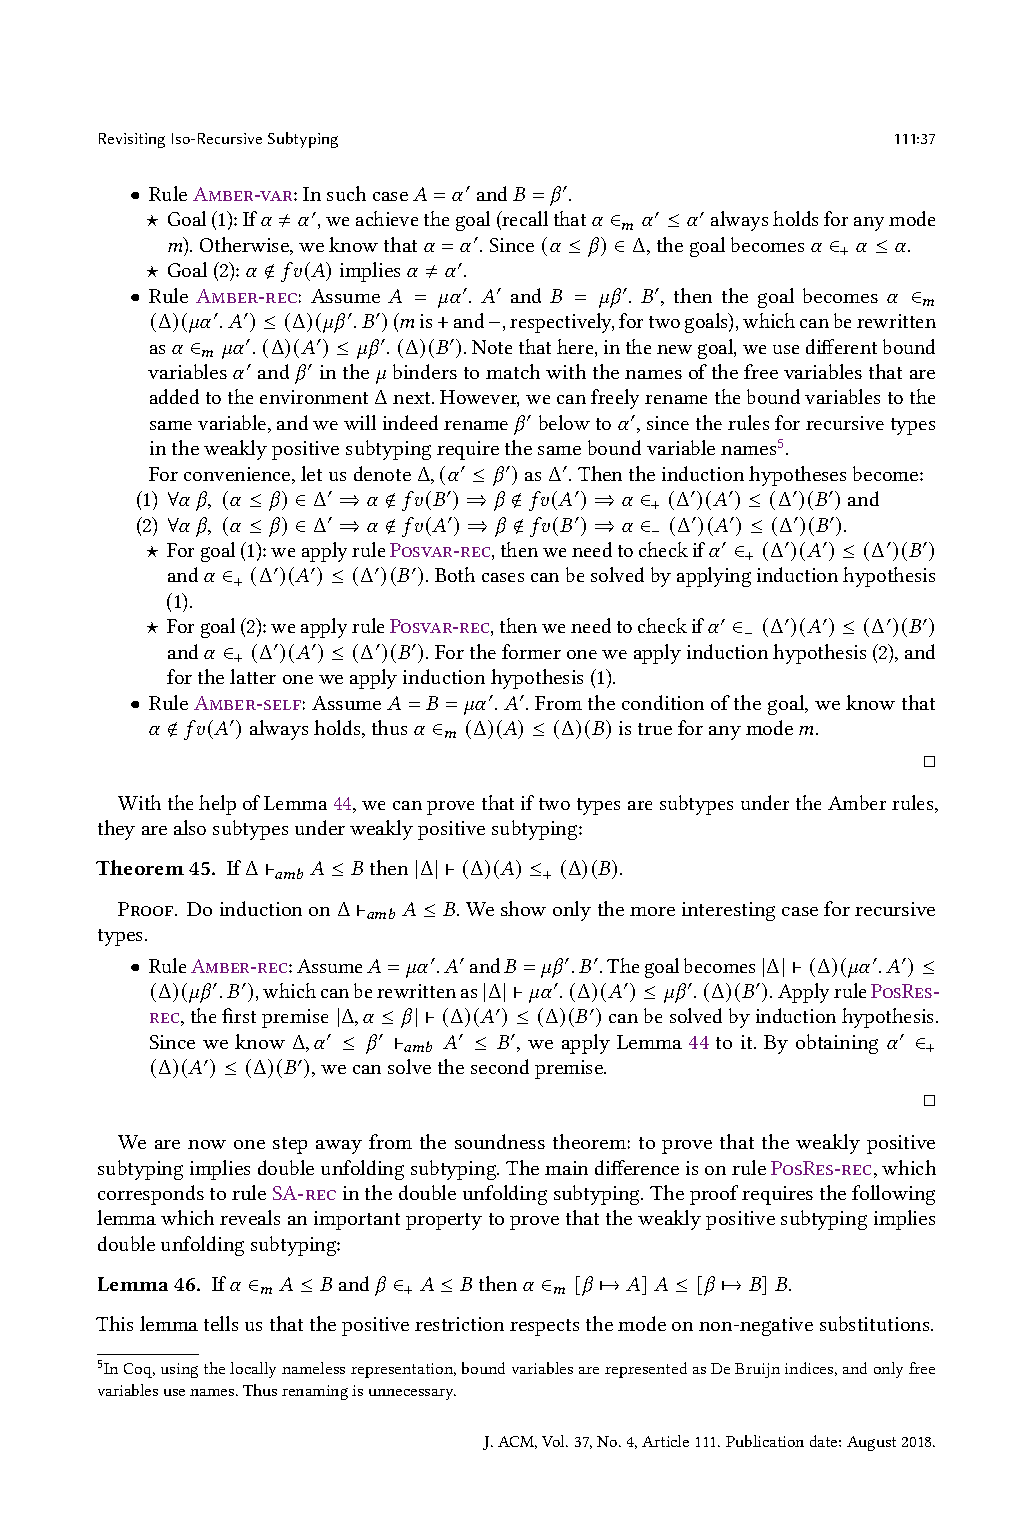 The height and width of the screenshot is (1532, 1034). I want to click on Otherwise, so click(245, 246).
